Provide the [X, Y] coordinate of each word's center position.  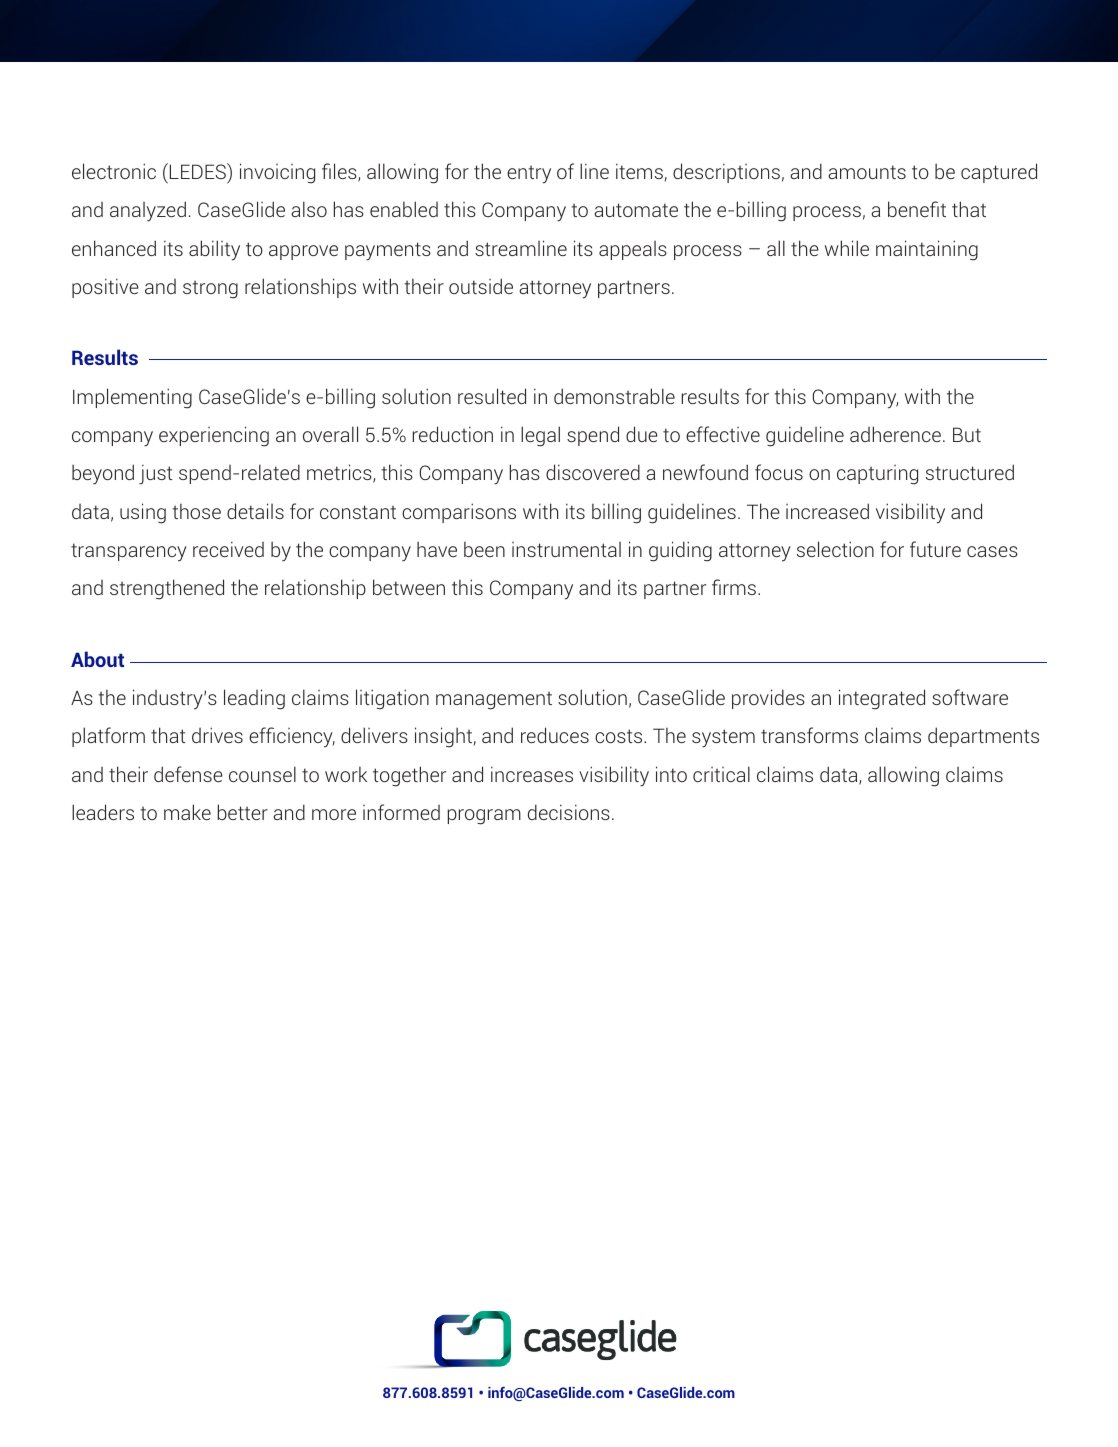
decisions [569, 812]
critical [721, 774]
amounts [867, 172]
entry [529, 175]
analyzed [148, 211]
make [187, 812]
